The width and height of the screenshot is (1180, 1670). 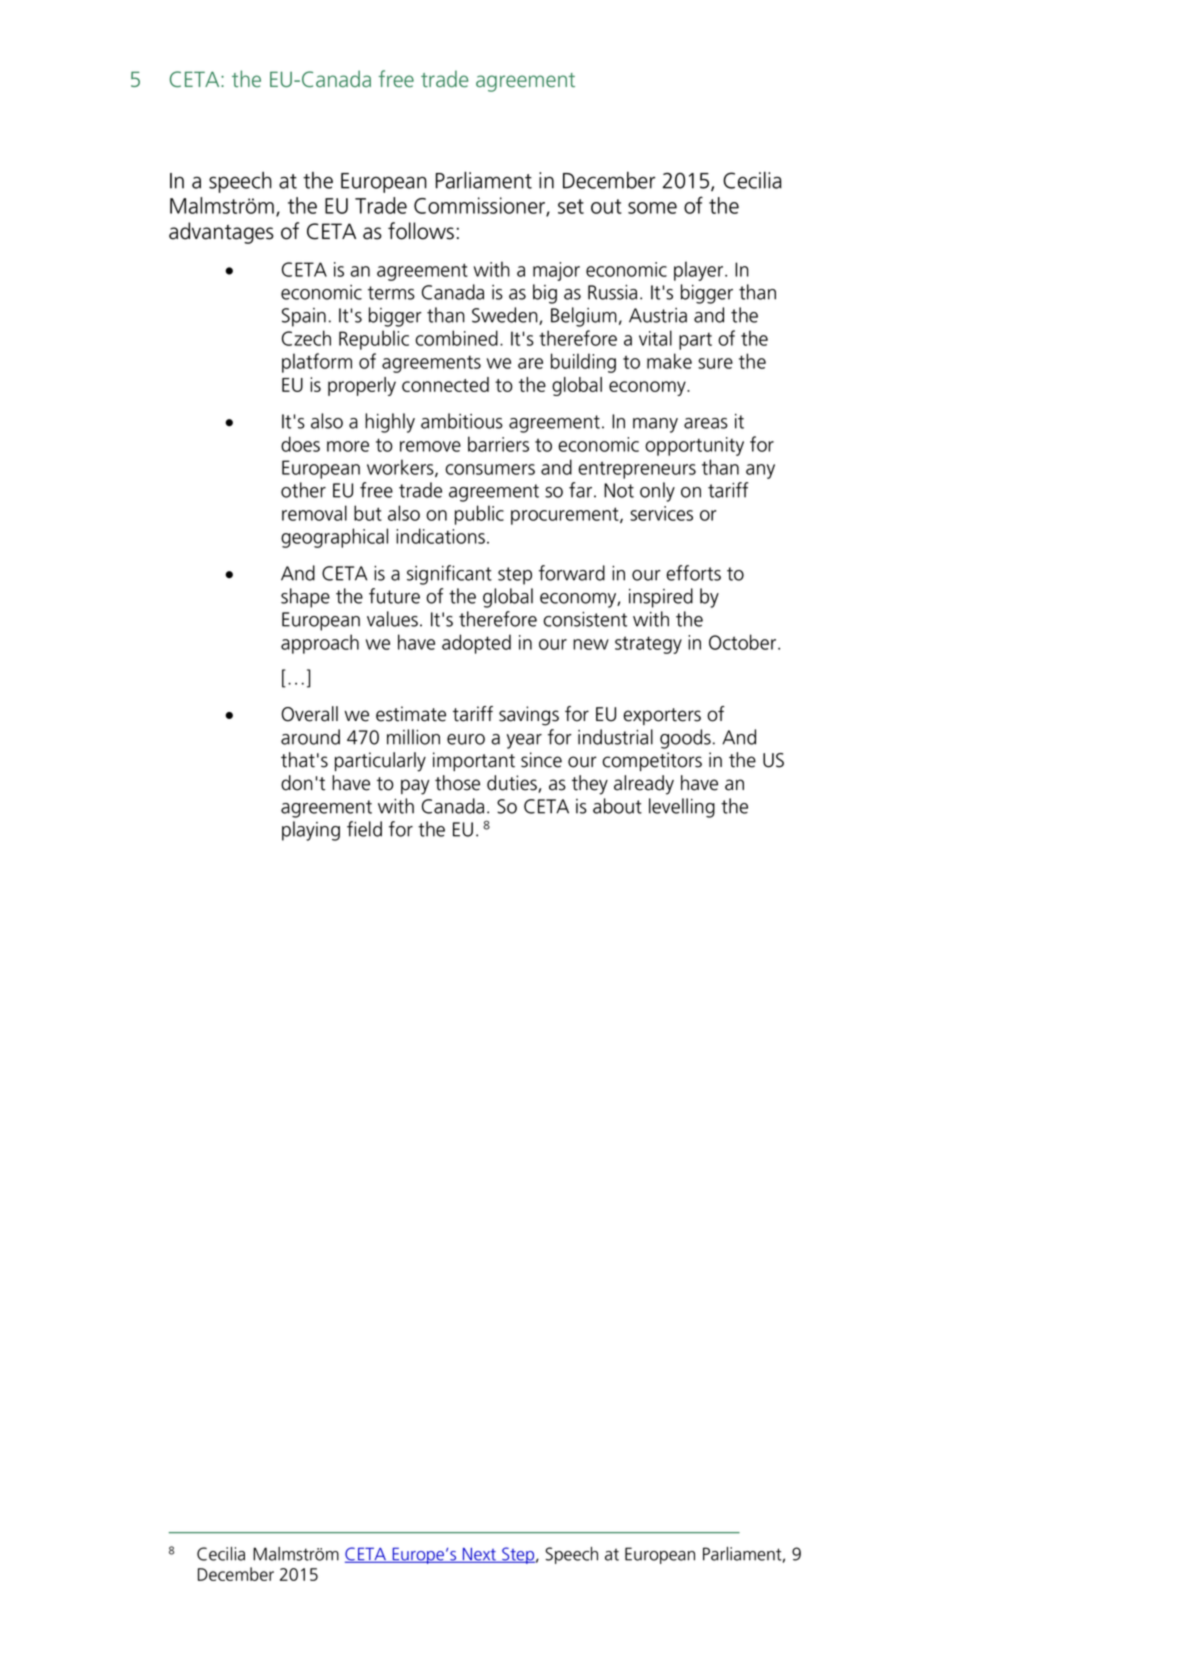 I want to click on duties, so click(x=513, y=784).
